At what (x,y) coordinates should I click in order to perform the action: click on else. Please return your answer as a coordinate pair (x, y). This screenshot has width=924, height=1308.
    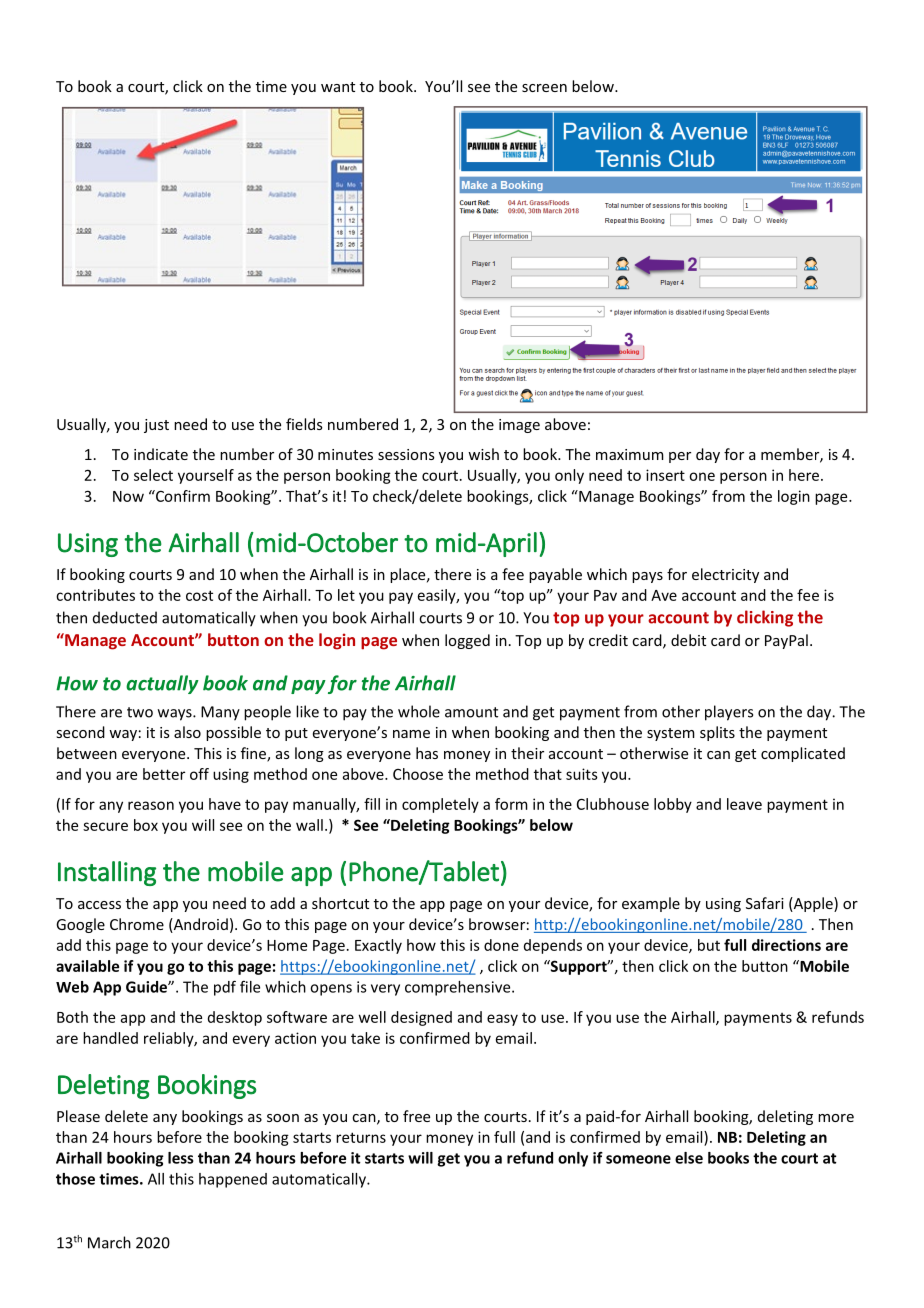
    Looking at the image, I should click on (689, 1158).
